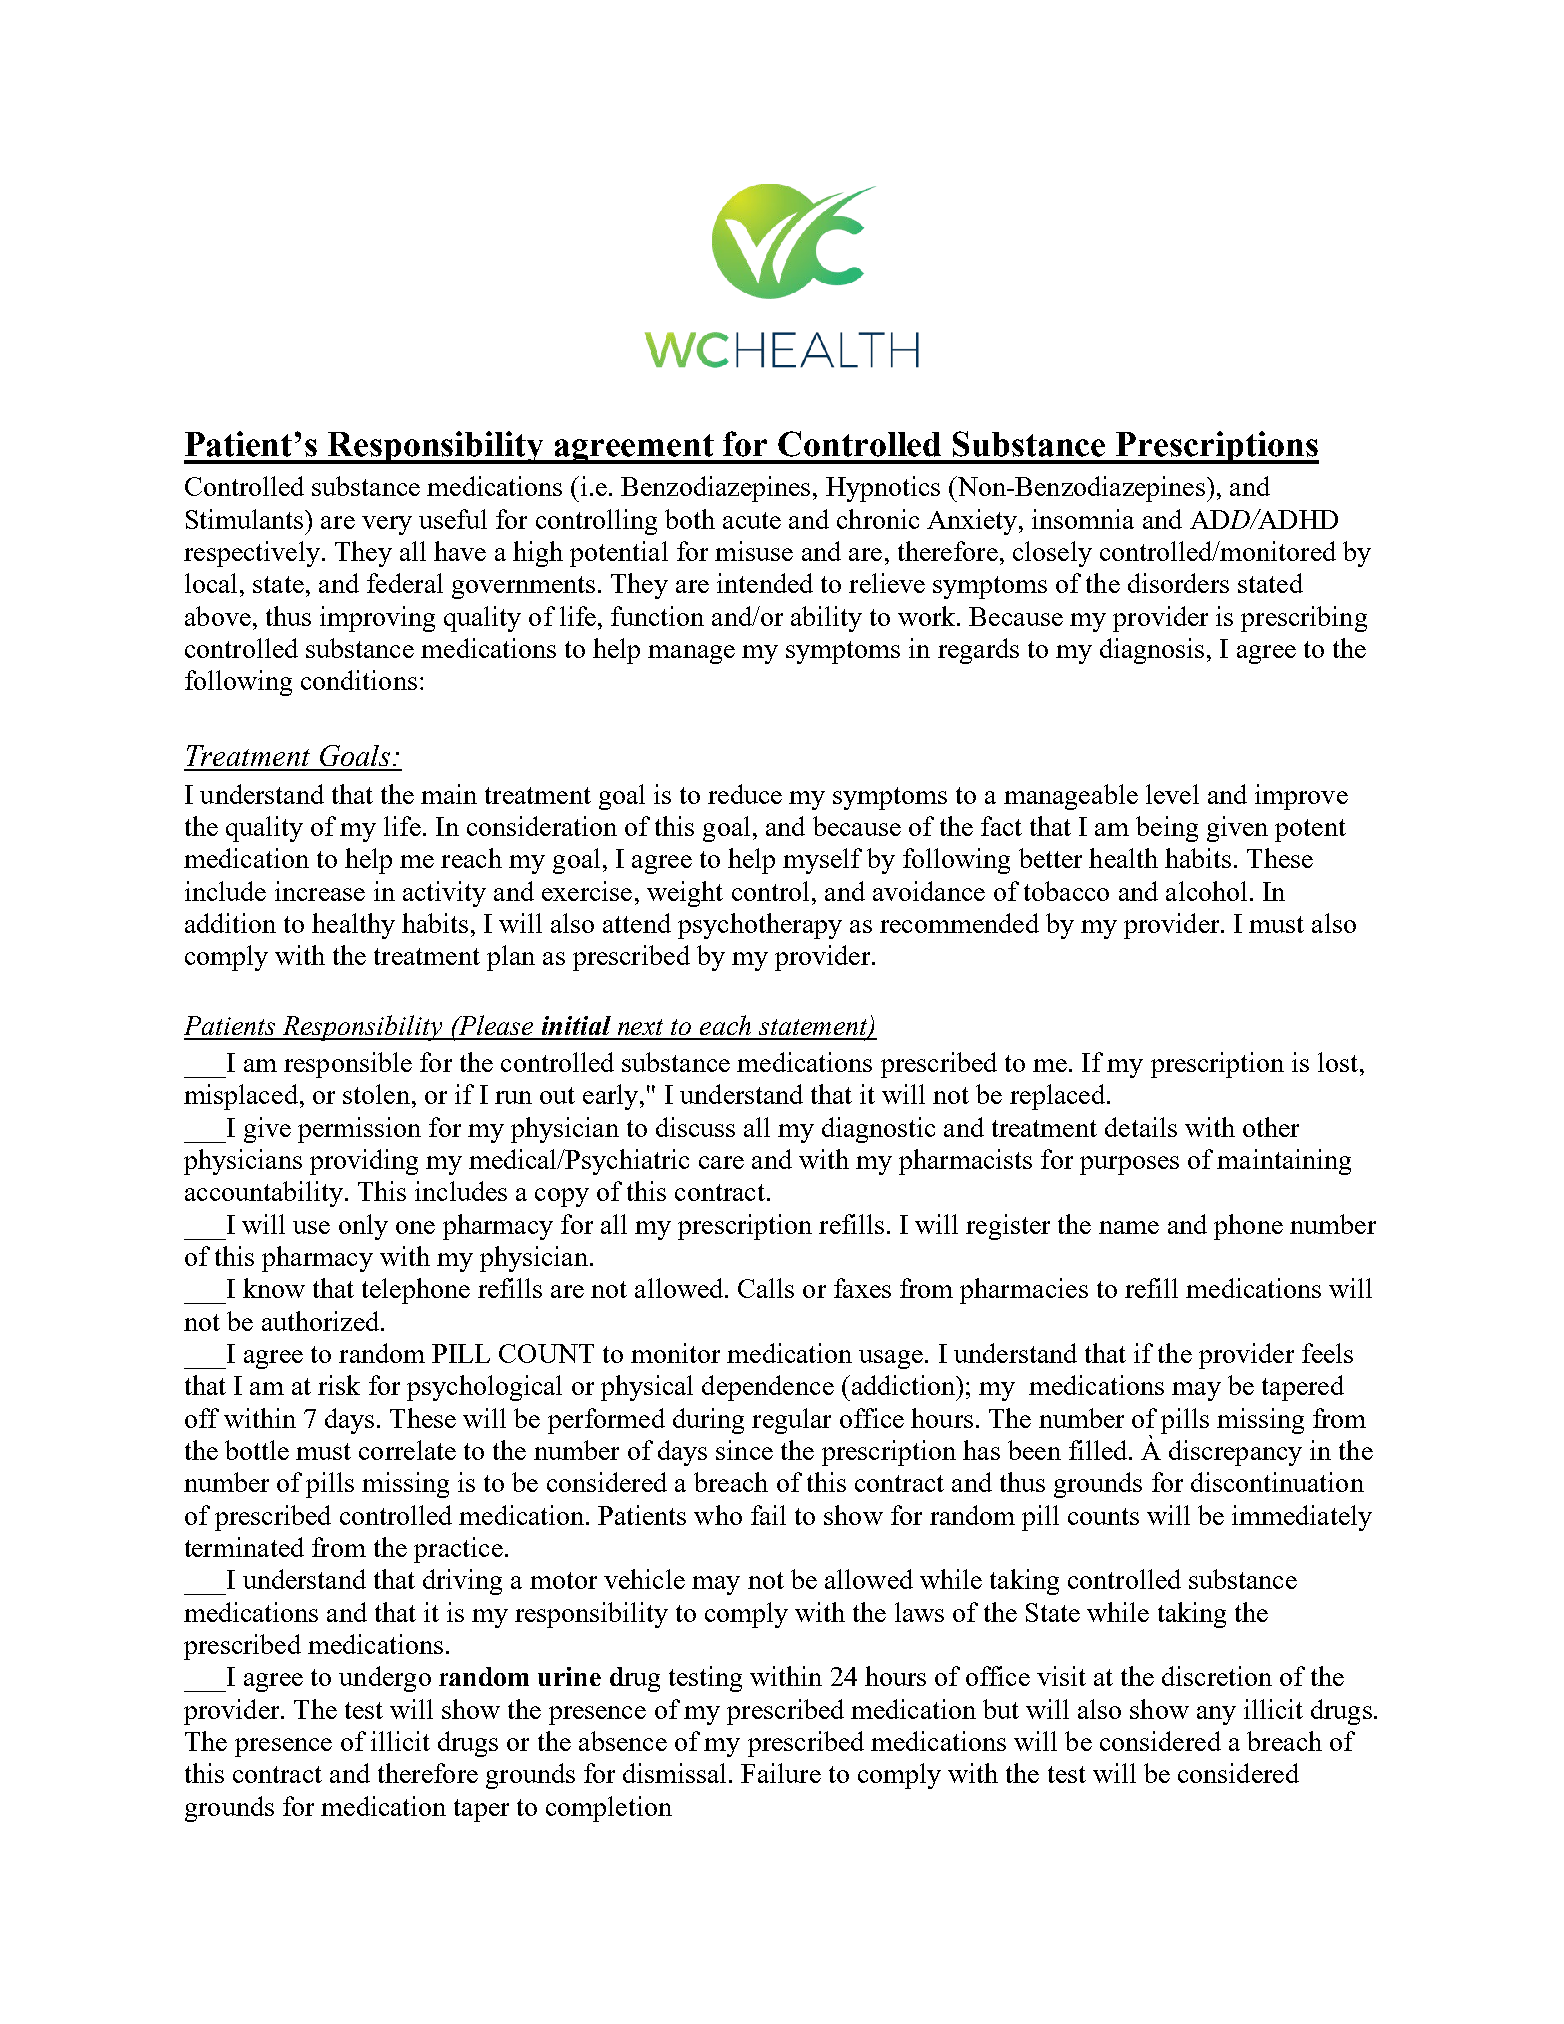 Image resolution: width=1564 pixels, height=2024 pixels. What do you see at coordinates (385, 1679) in the image?
I see `undergo` at bounding box center [385, 1679].
